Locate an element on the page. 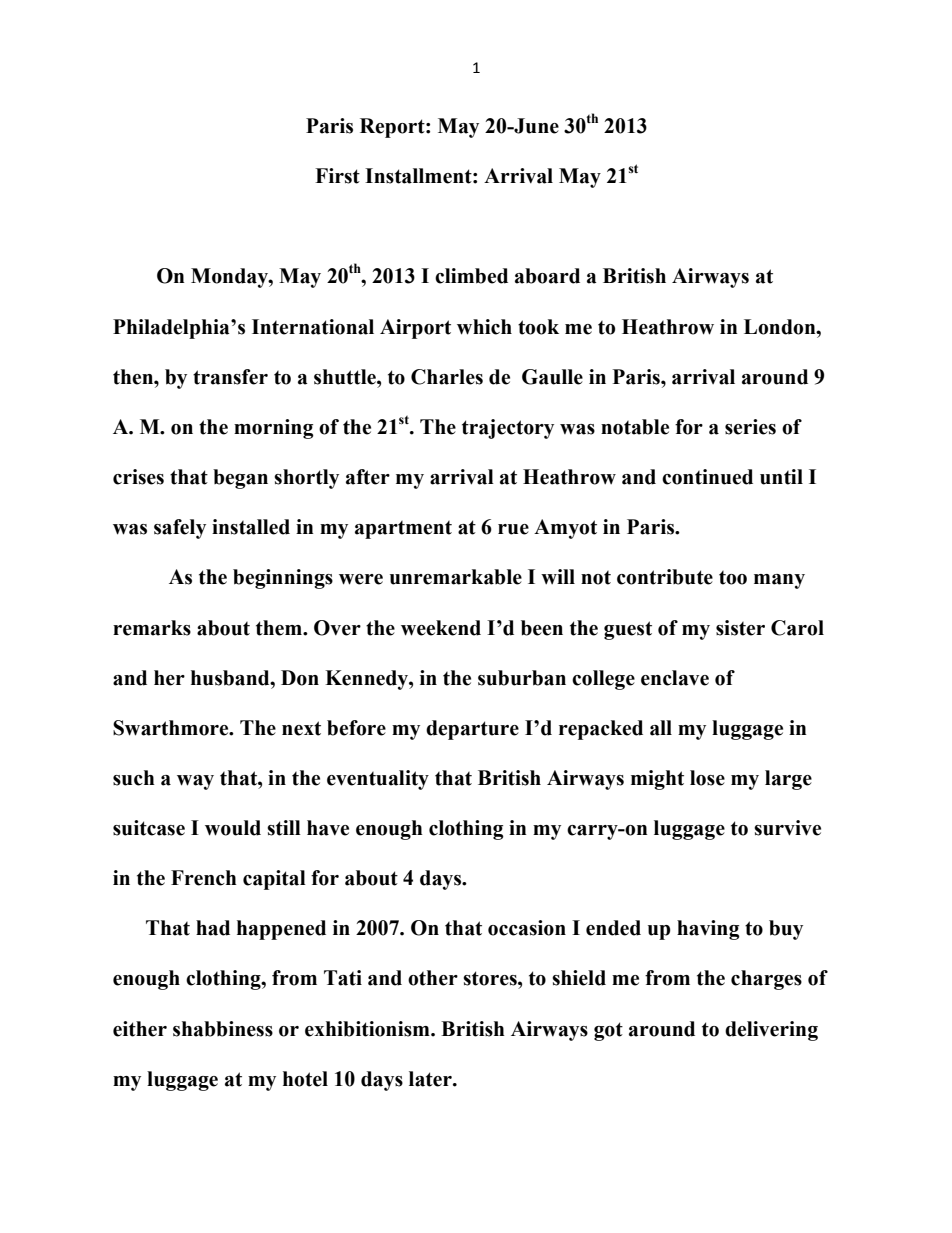 This image has height=1233, width=952. First is located at coordinates (337, 176).
